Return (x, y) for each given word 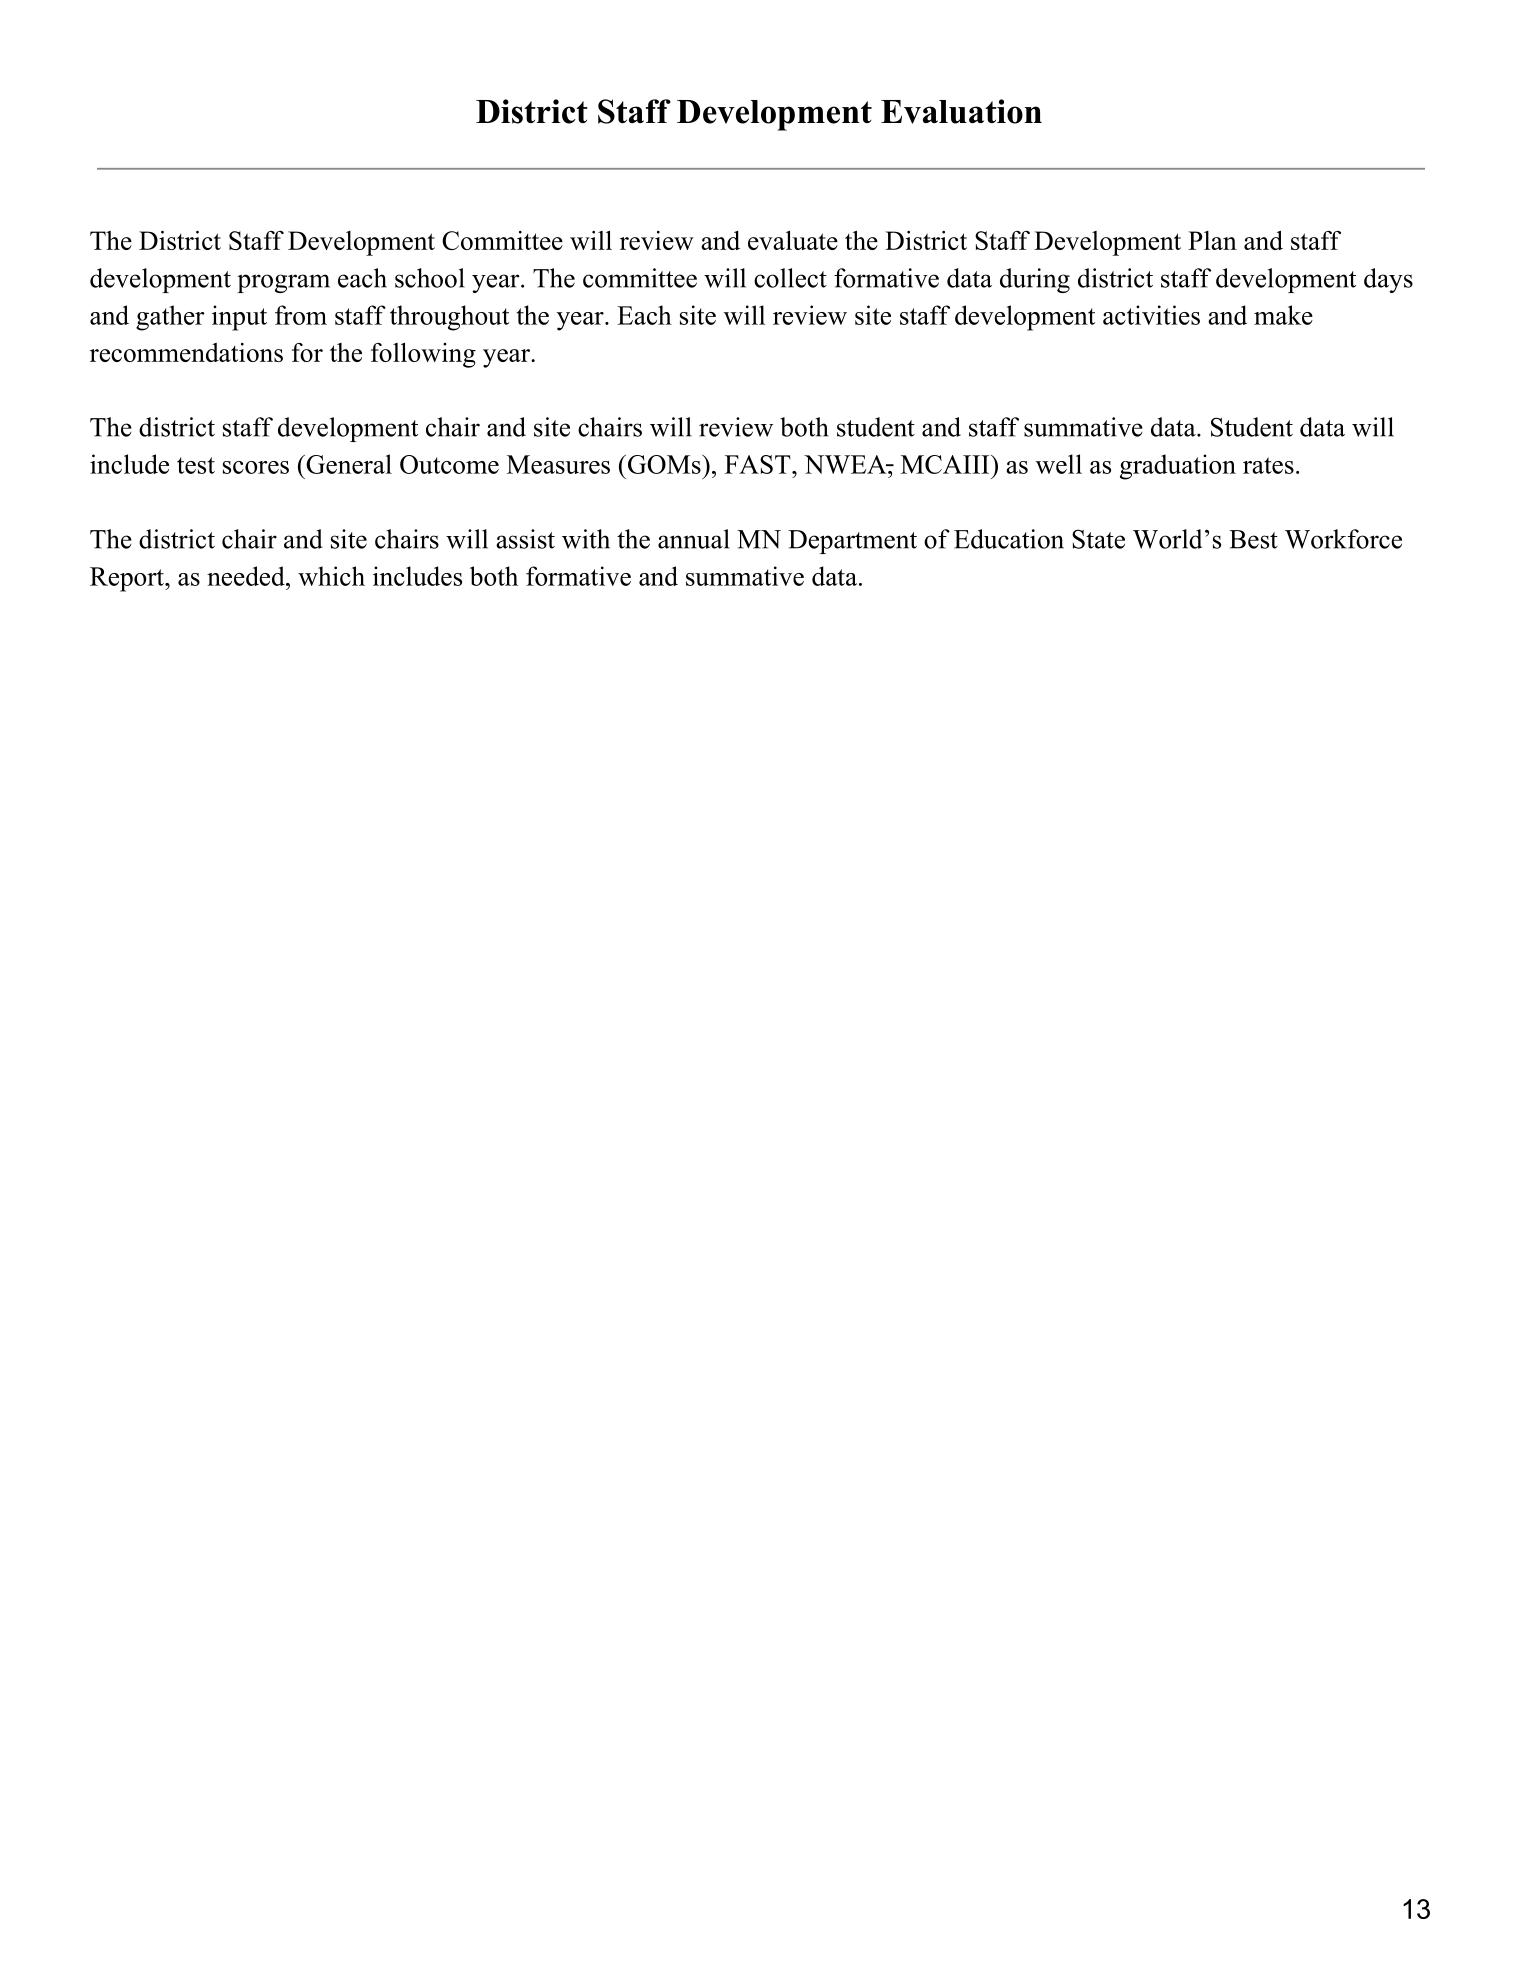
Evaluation (961, 111)
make (1283, 315)
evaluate (793, 240)
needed (247, 576)
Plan (1212, 240)
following (423, 355)
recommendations (186, 352)
